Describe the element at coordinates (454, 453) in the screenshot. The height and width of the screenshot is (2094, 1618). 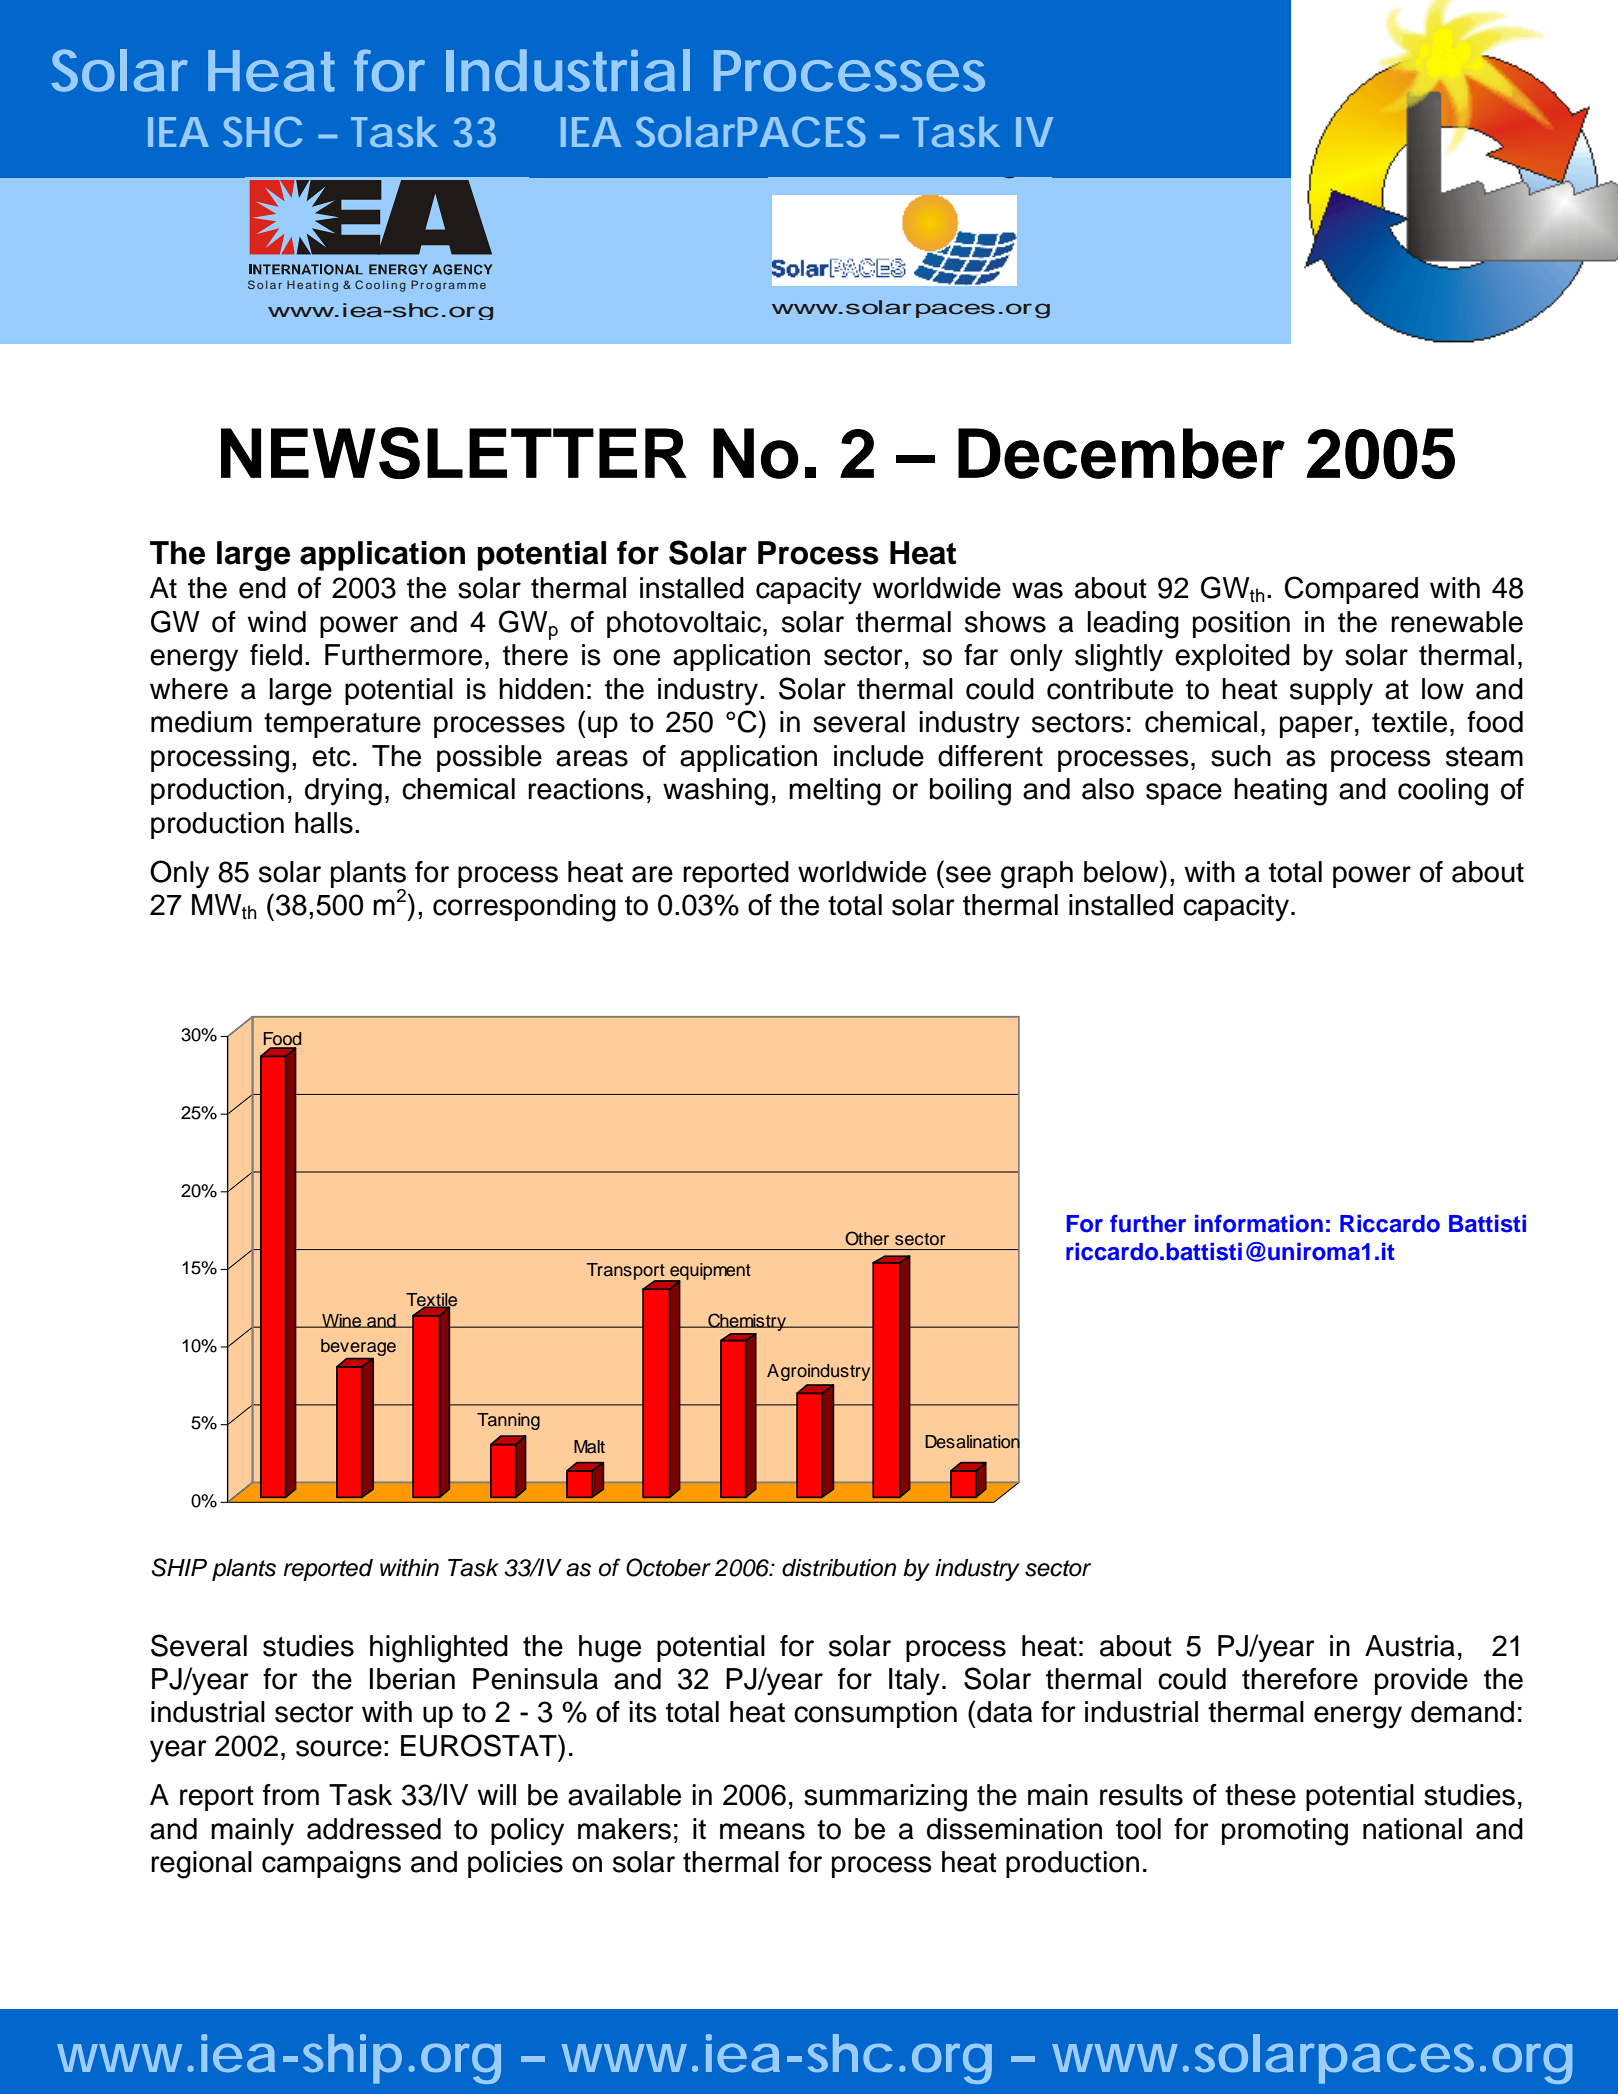
I see `NEWSLETTER` at that location.
